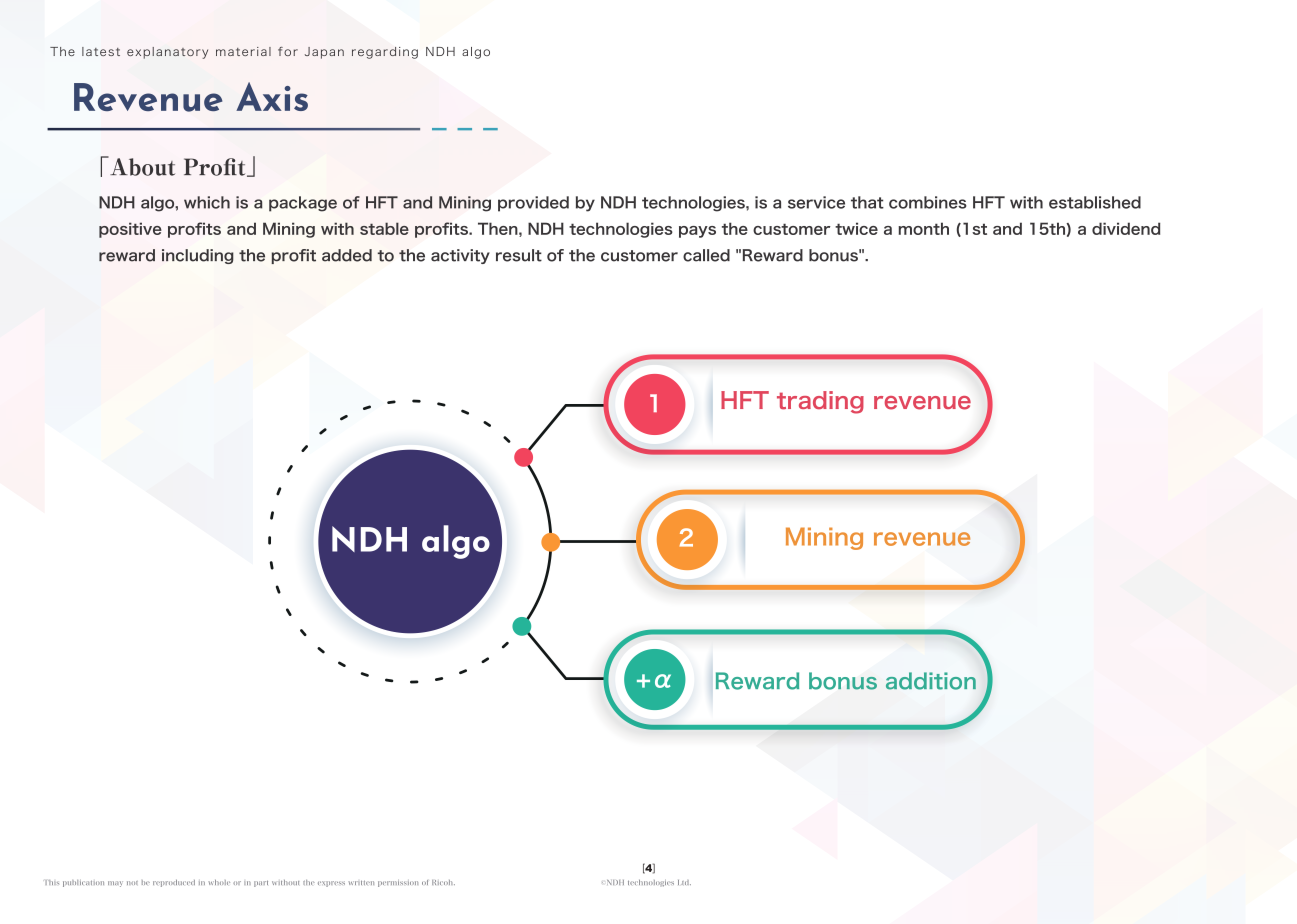  I want to click on dividend, so click(1126, 228).
